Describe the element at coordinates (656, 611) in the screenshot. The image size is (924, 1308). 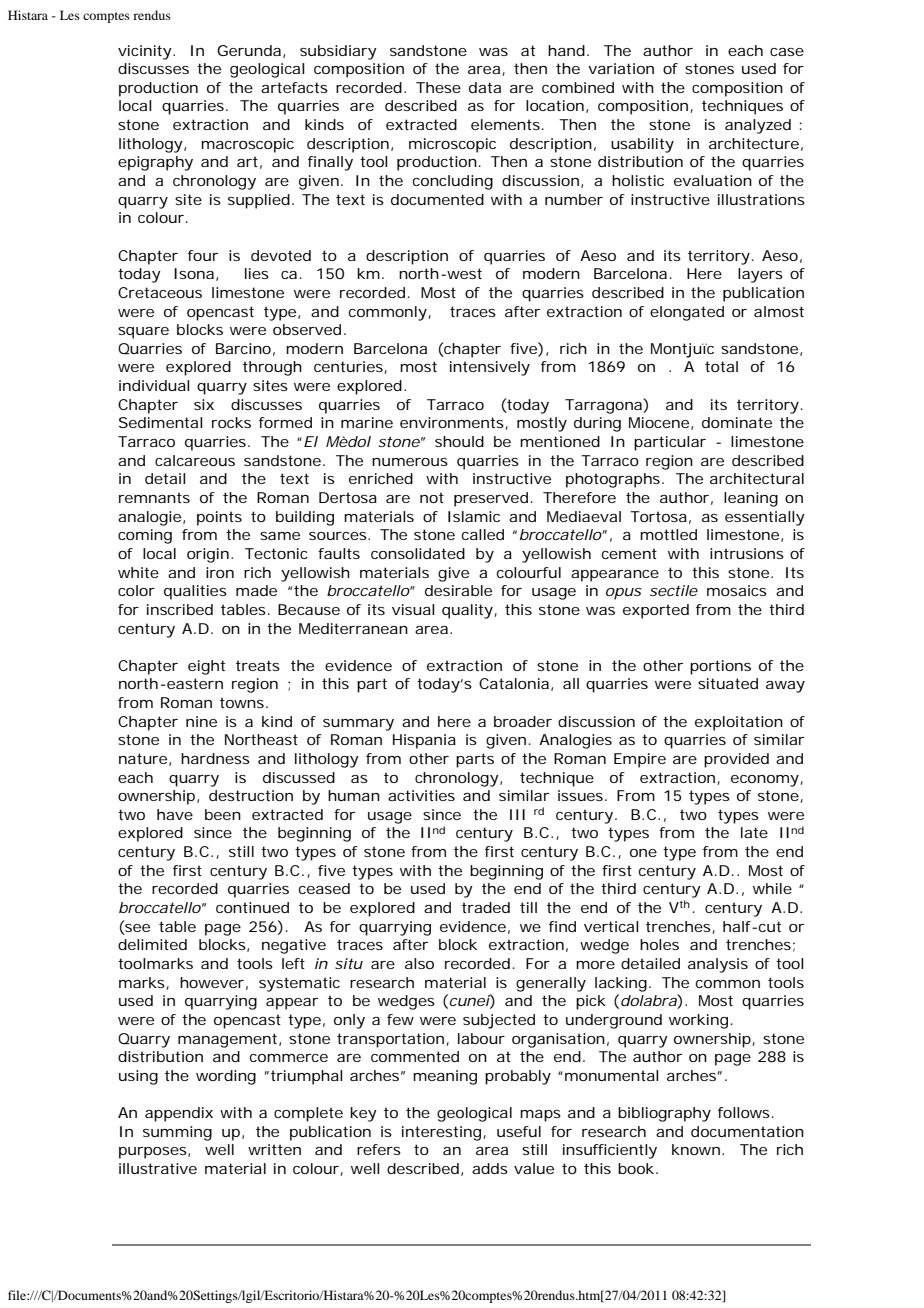
I see `exported` at that location.
